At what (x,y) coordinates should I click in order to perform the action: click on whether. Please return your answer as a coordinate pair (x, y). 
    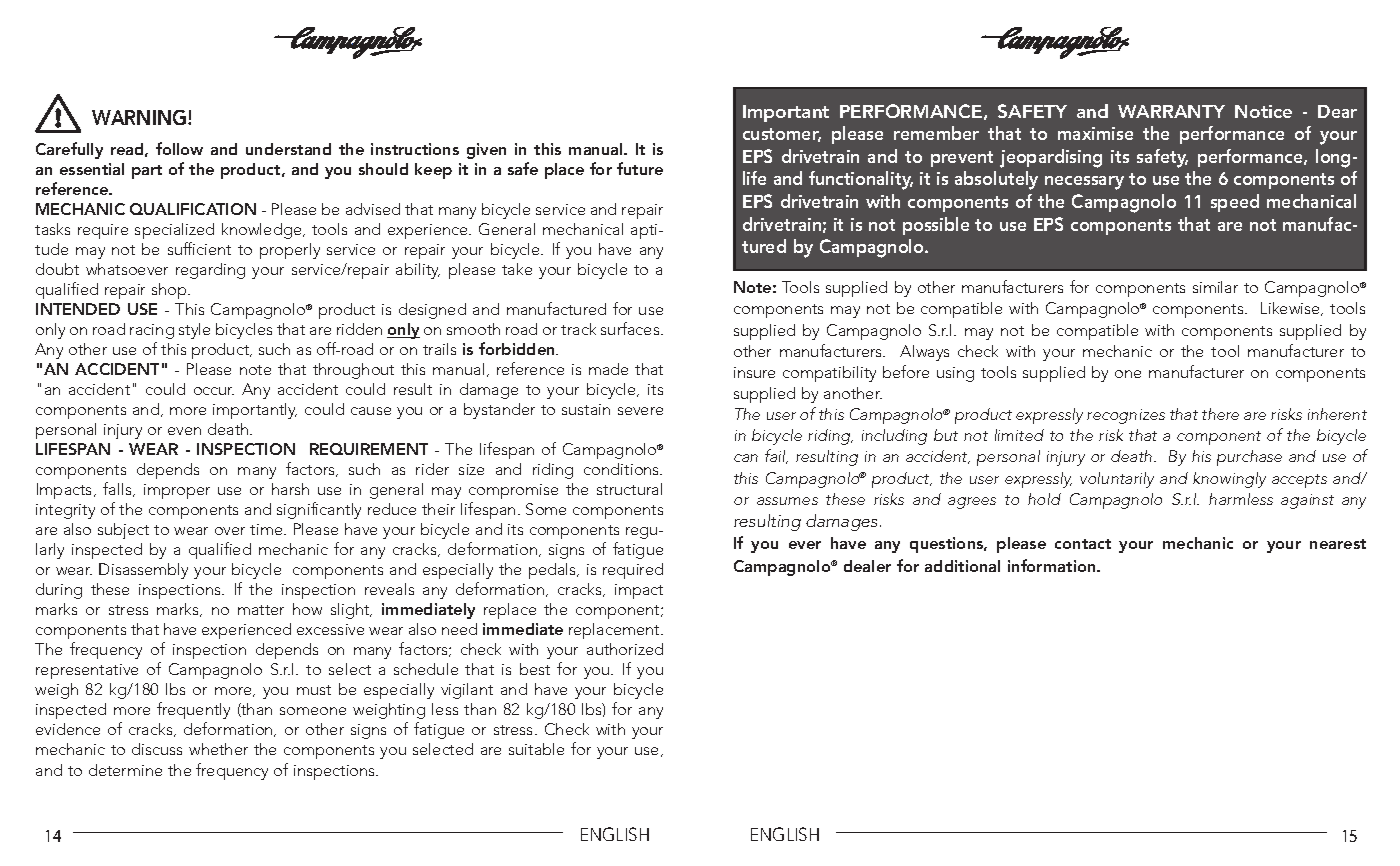
    Looking at the image, I should click on (218, 749).
